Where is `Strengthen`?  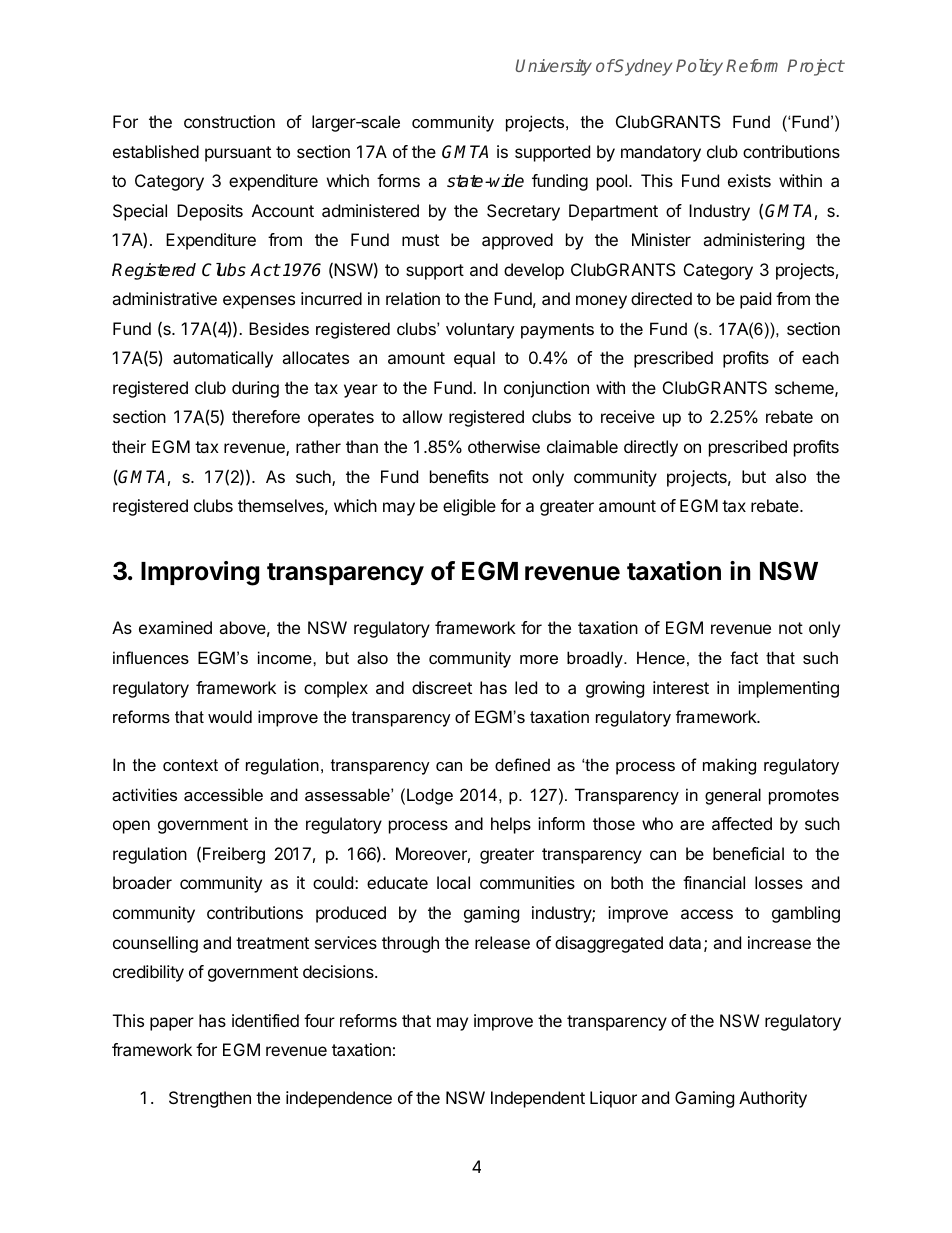
Strengthen is located at coordinates (210, 1099).
